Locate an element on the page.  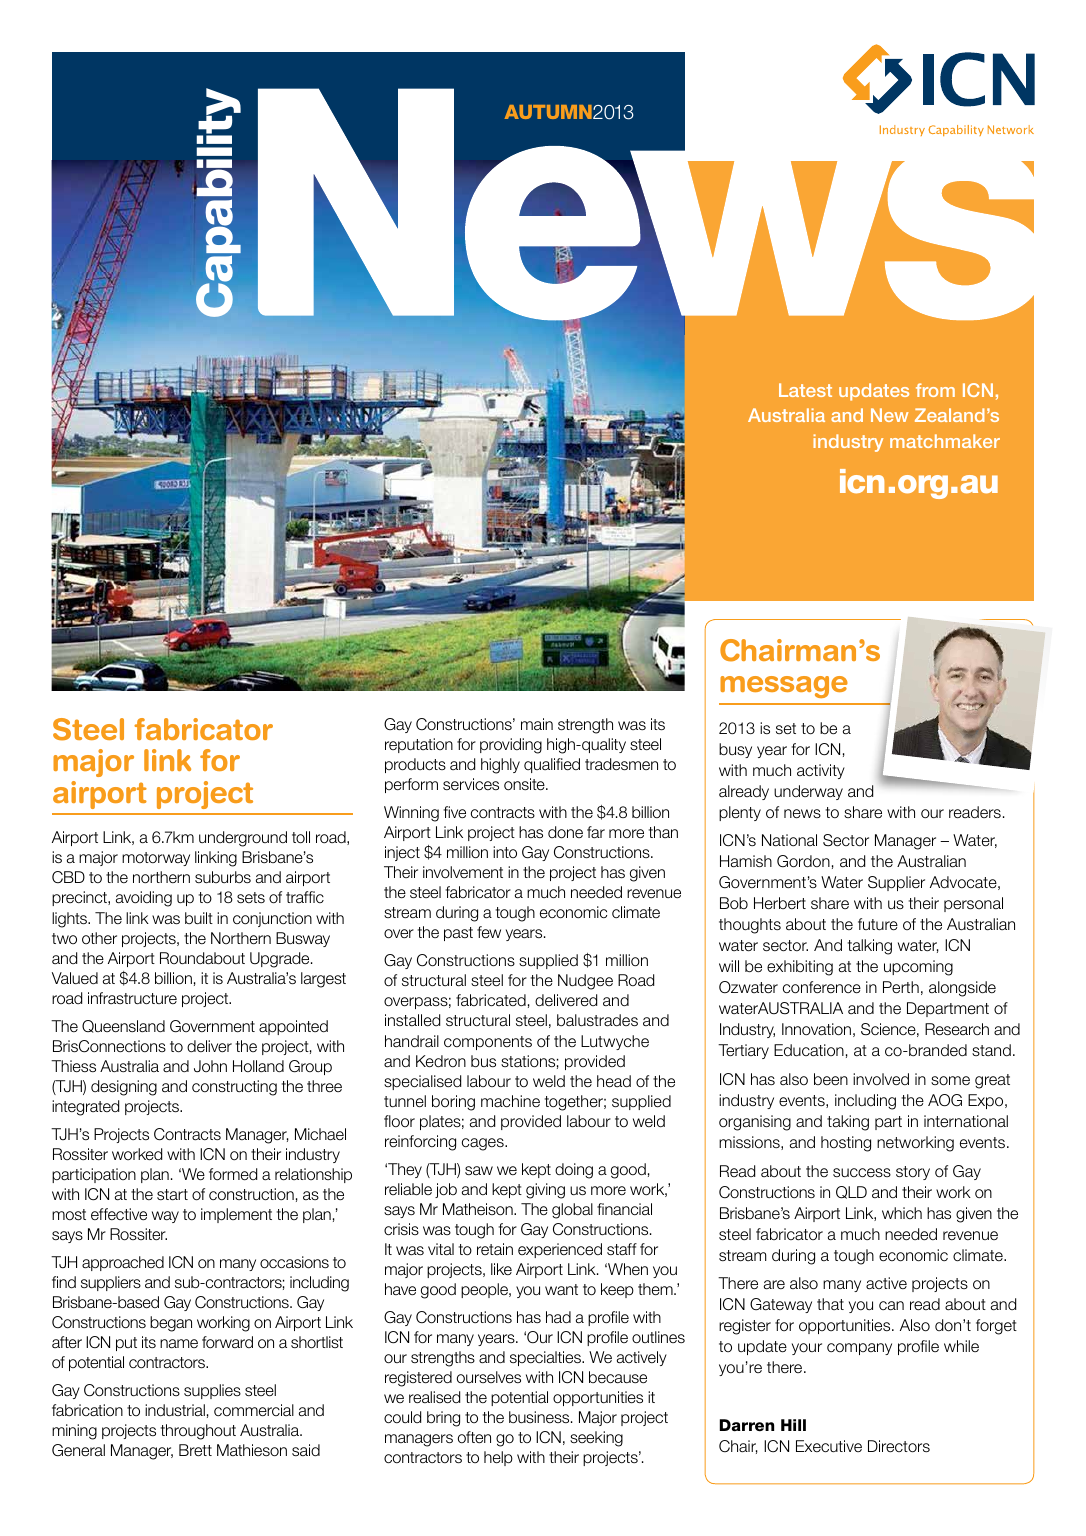
throughout is located at coordinates (198, 1432).
